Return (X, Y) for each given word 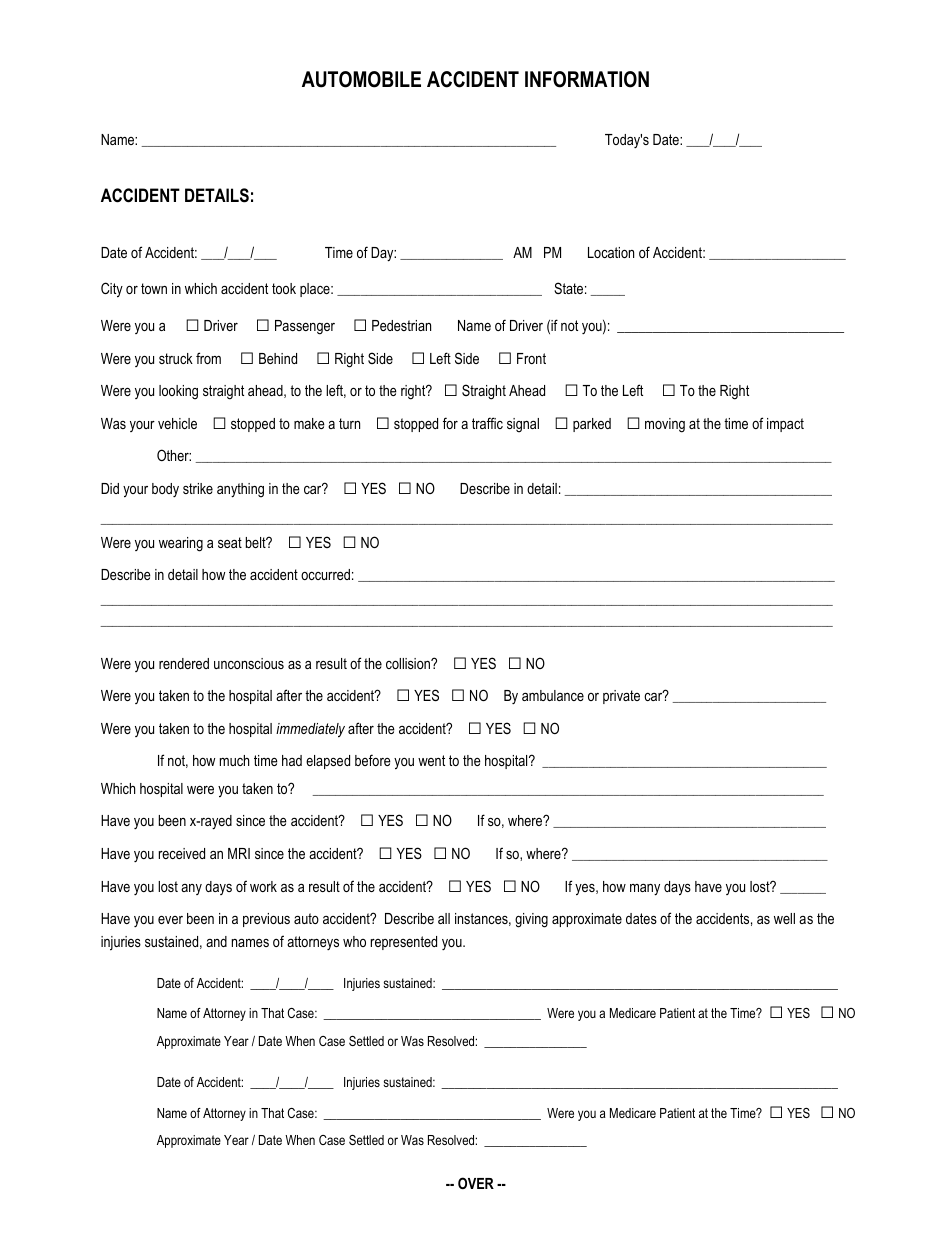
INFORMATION (587, 79)
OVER (476, 1183)
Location (611, 252)
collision (409, 663)
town (154, 288)
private (621, 697)
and (216, 941)
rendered (184, 663)
